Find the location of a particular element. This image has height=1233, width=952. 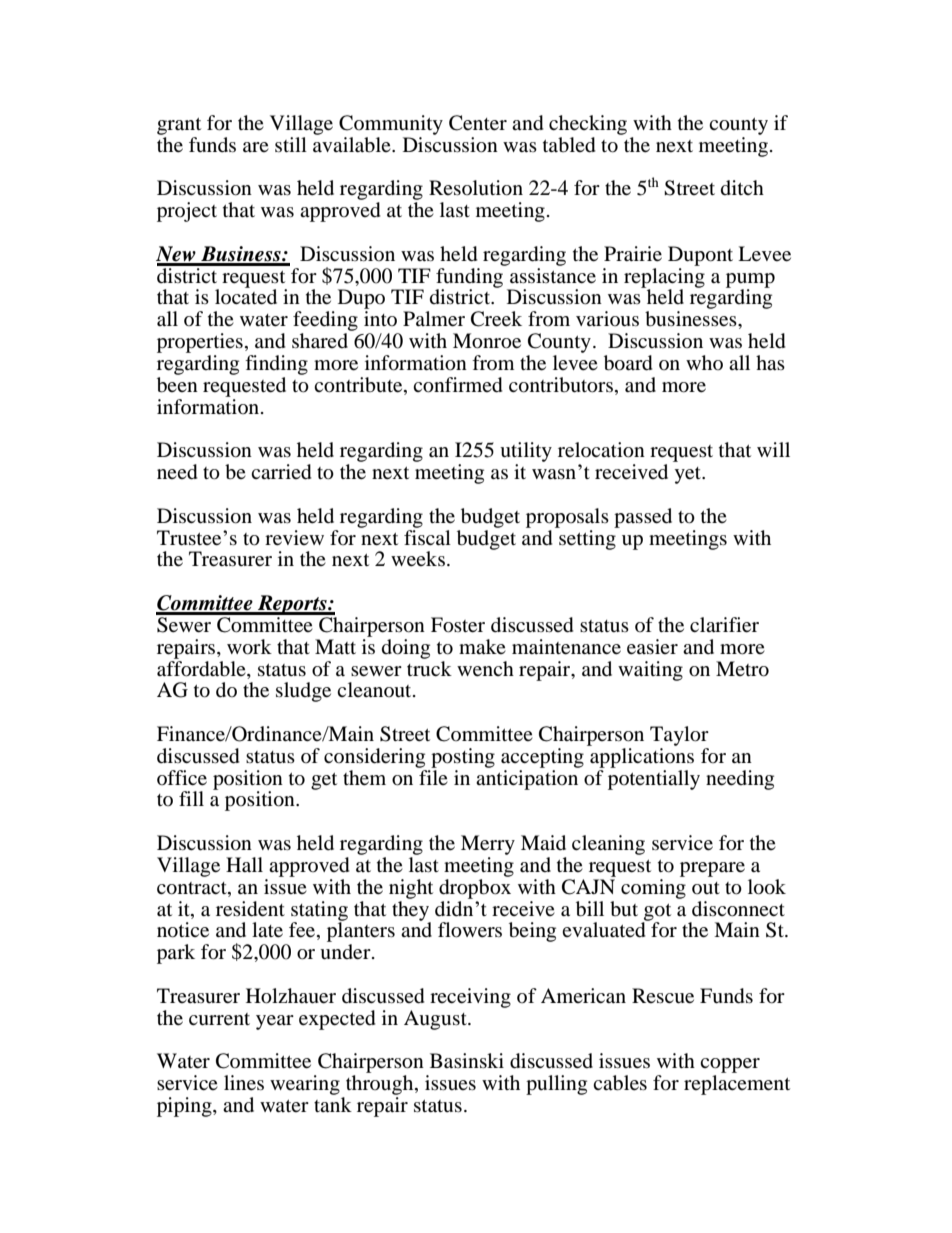

lines is located at coordinates (244, 1083).
